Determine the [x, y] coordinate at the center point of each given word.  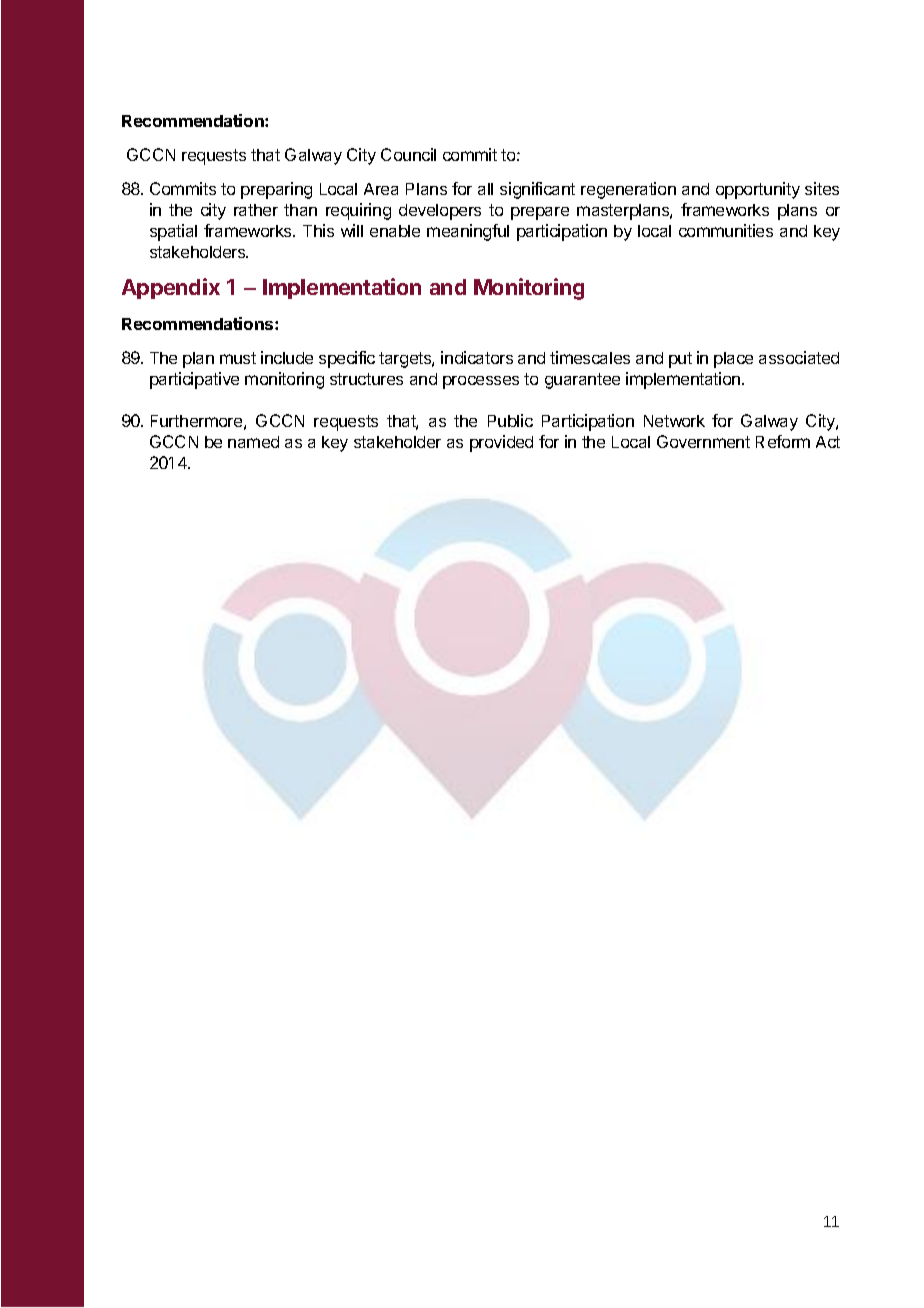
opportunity [758, 190]
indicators [477, 357]
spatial [173, 232]
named [253, 442]
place [733, 360]
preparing [276, 190]
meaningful [468, 232]
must [238, 358]
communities [726, 230]
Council [408, 154]
